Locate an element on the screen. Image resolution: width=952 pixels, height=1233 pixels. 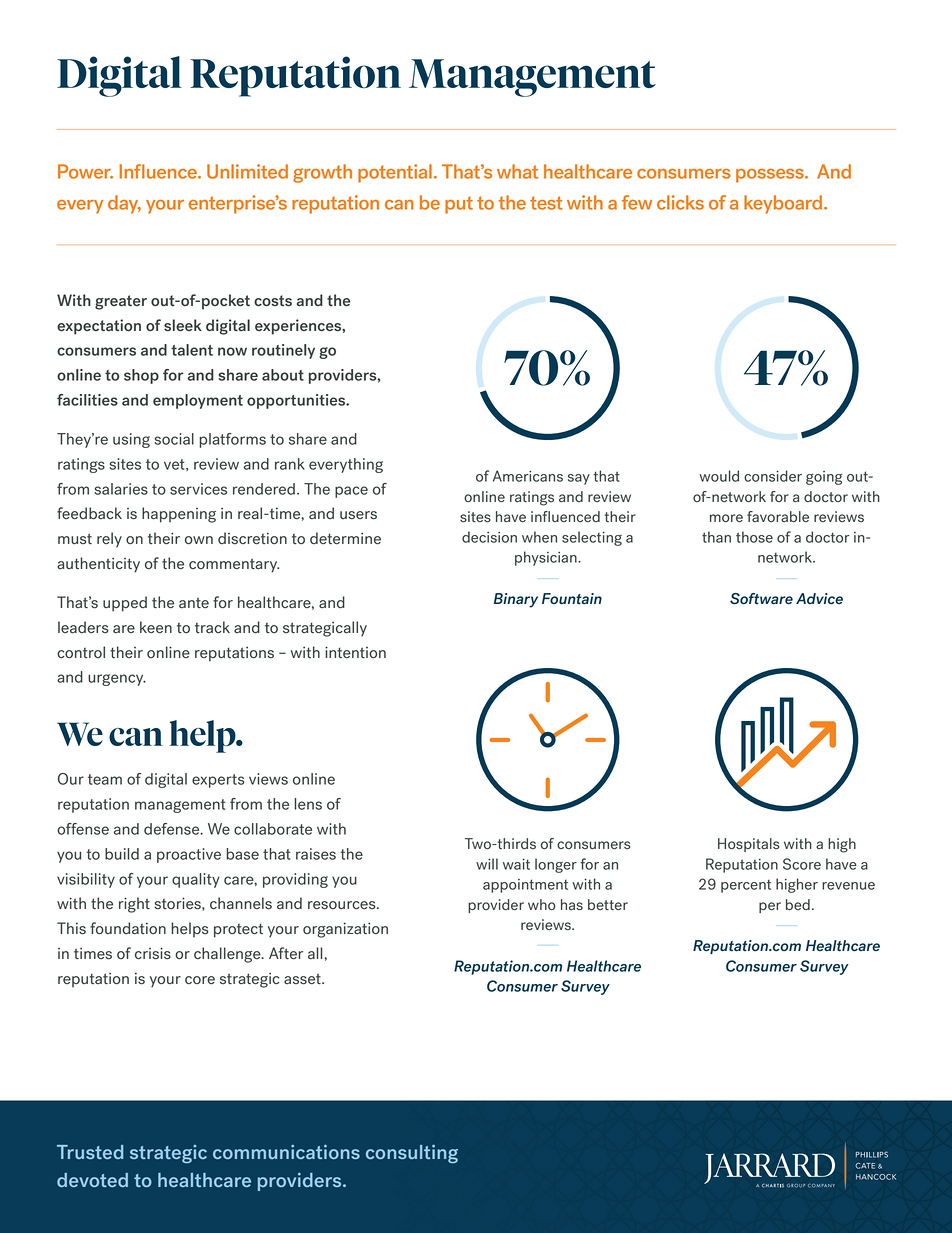
what is located at coordinates (517, 171).
